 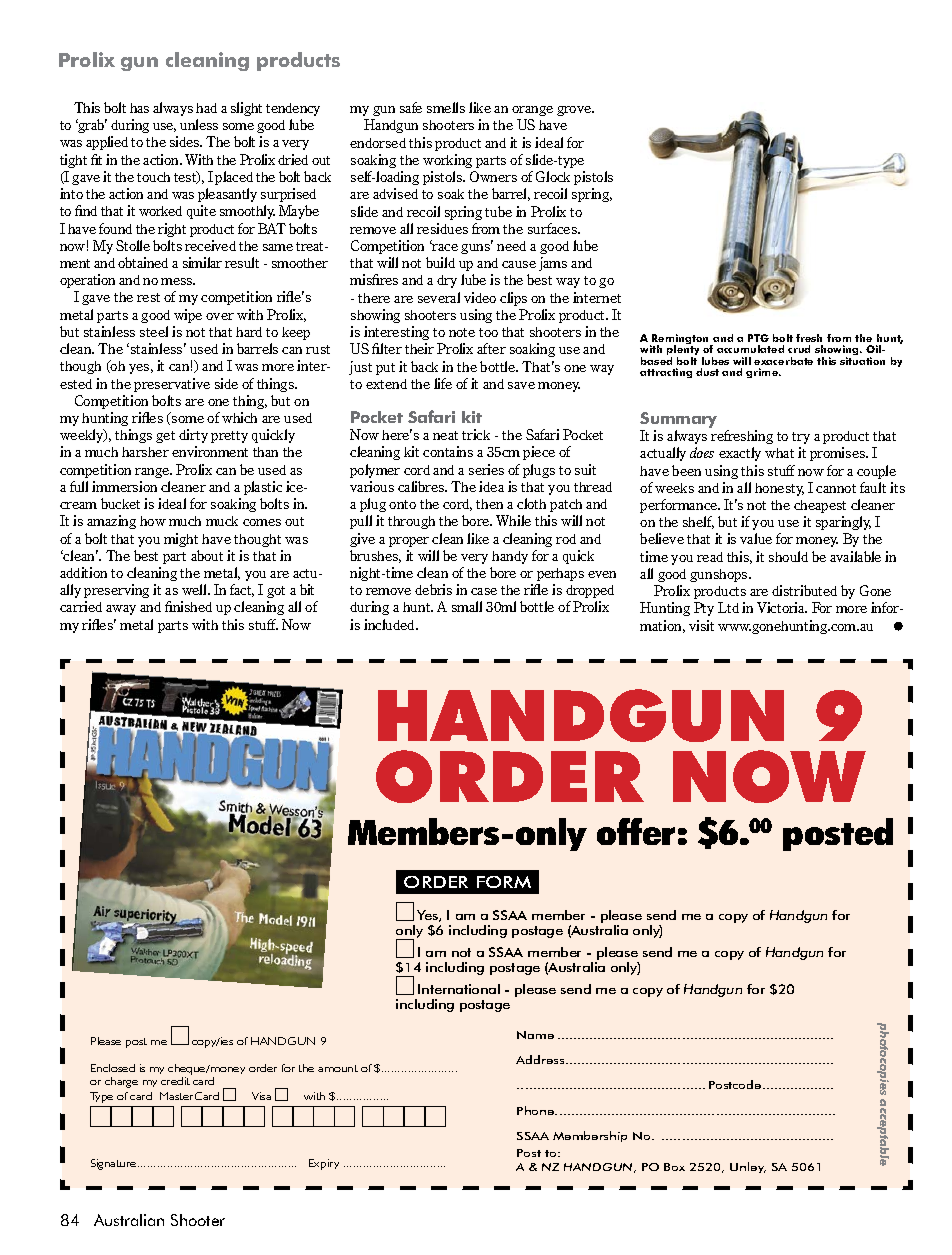 What do you see at coordinates (145, 452) in the screenshot?
I see `harsher` at bounding box center [145, 452].
